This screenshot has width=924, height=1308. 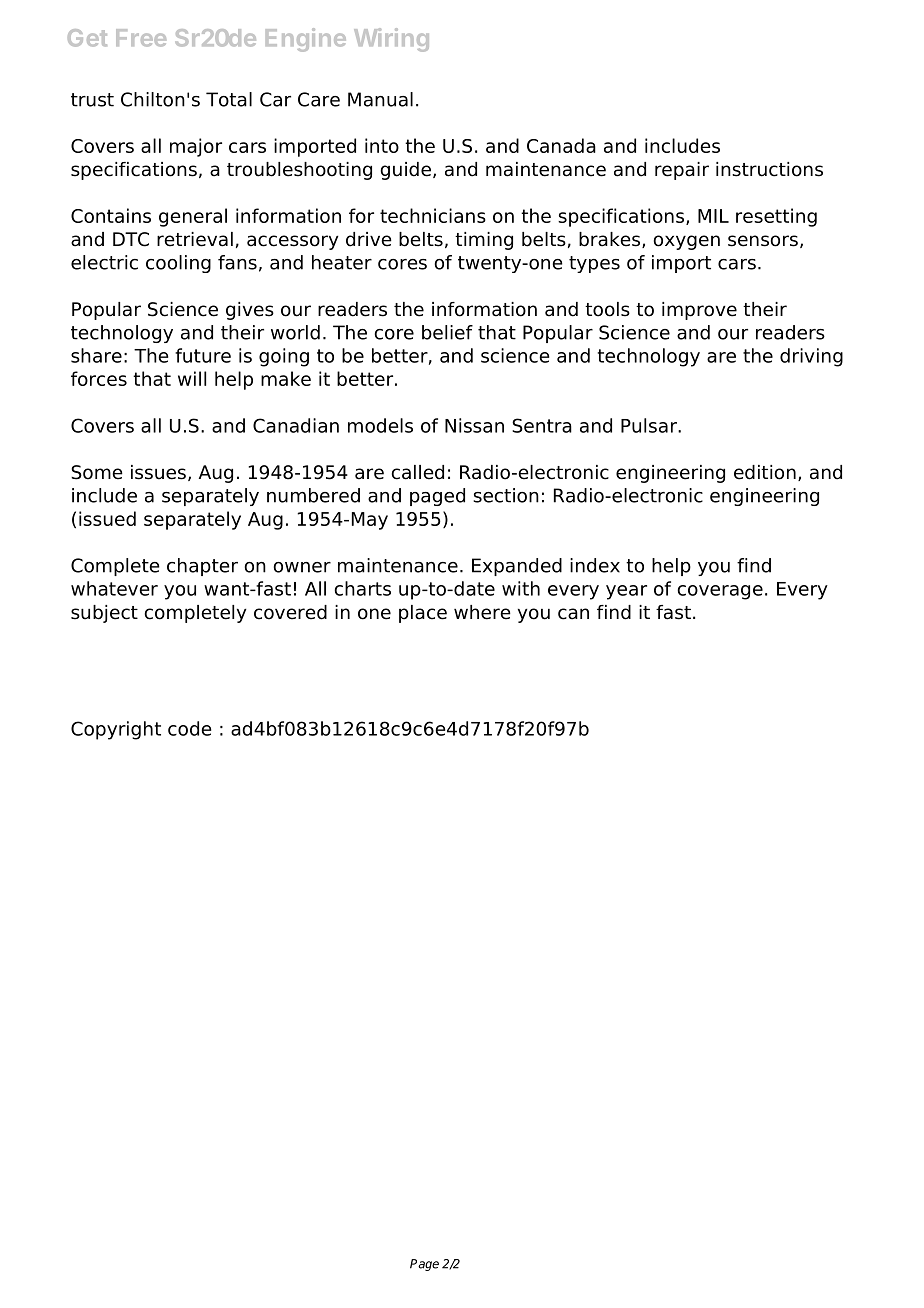 I want to click on general, so click(x=193, y=217).
